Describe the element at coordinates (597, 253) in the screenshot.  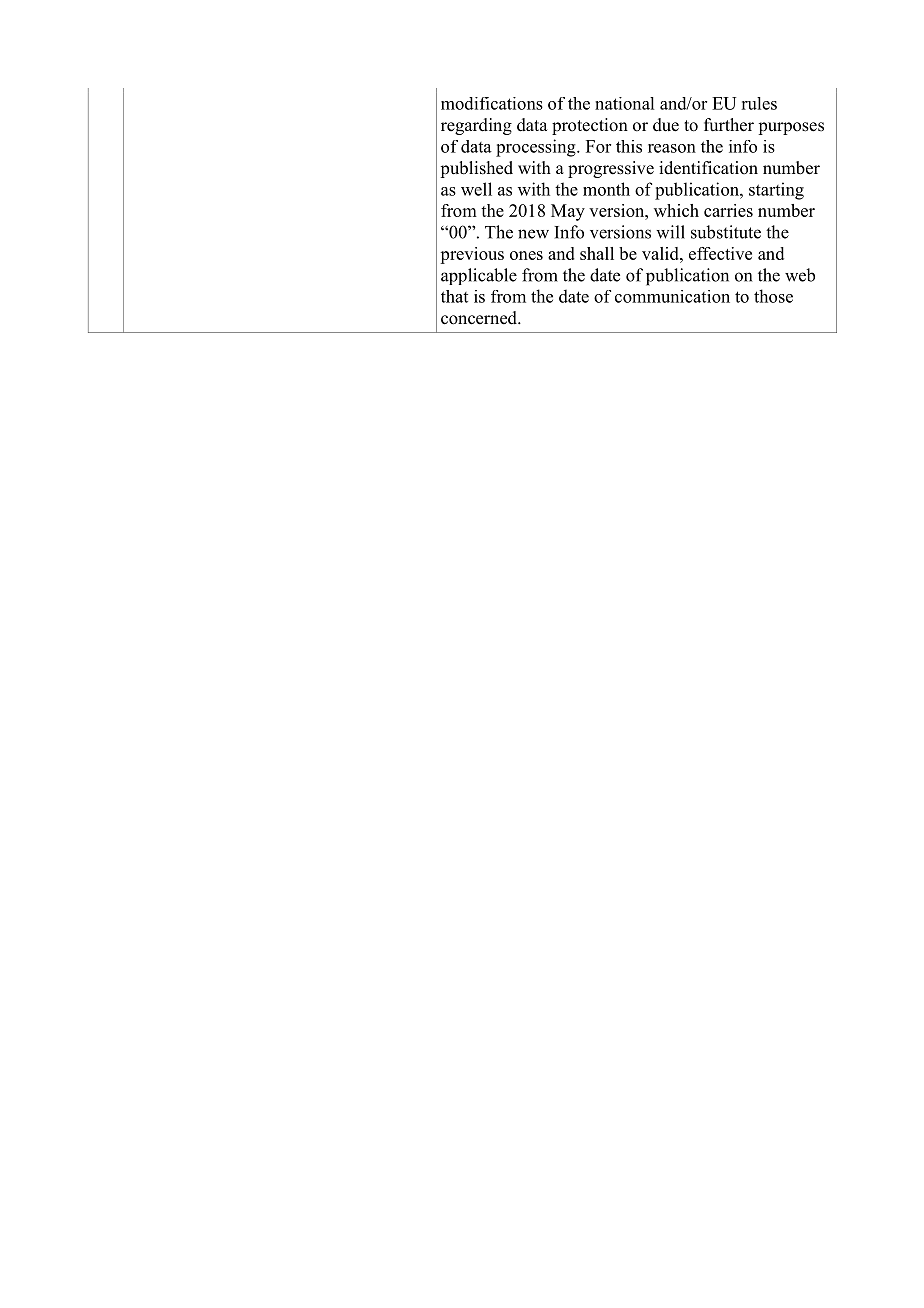
I see `shall` at that location.
